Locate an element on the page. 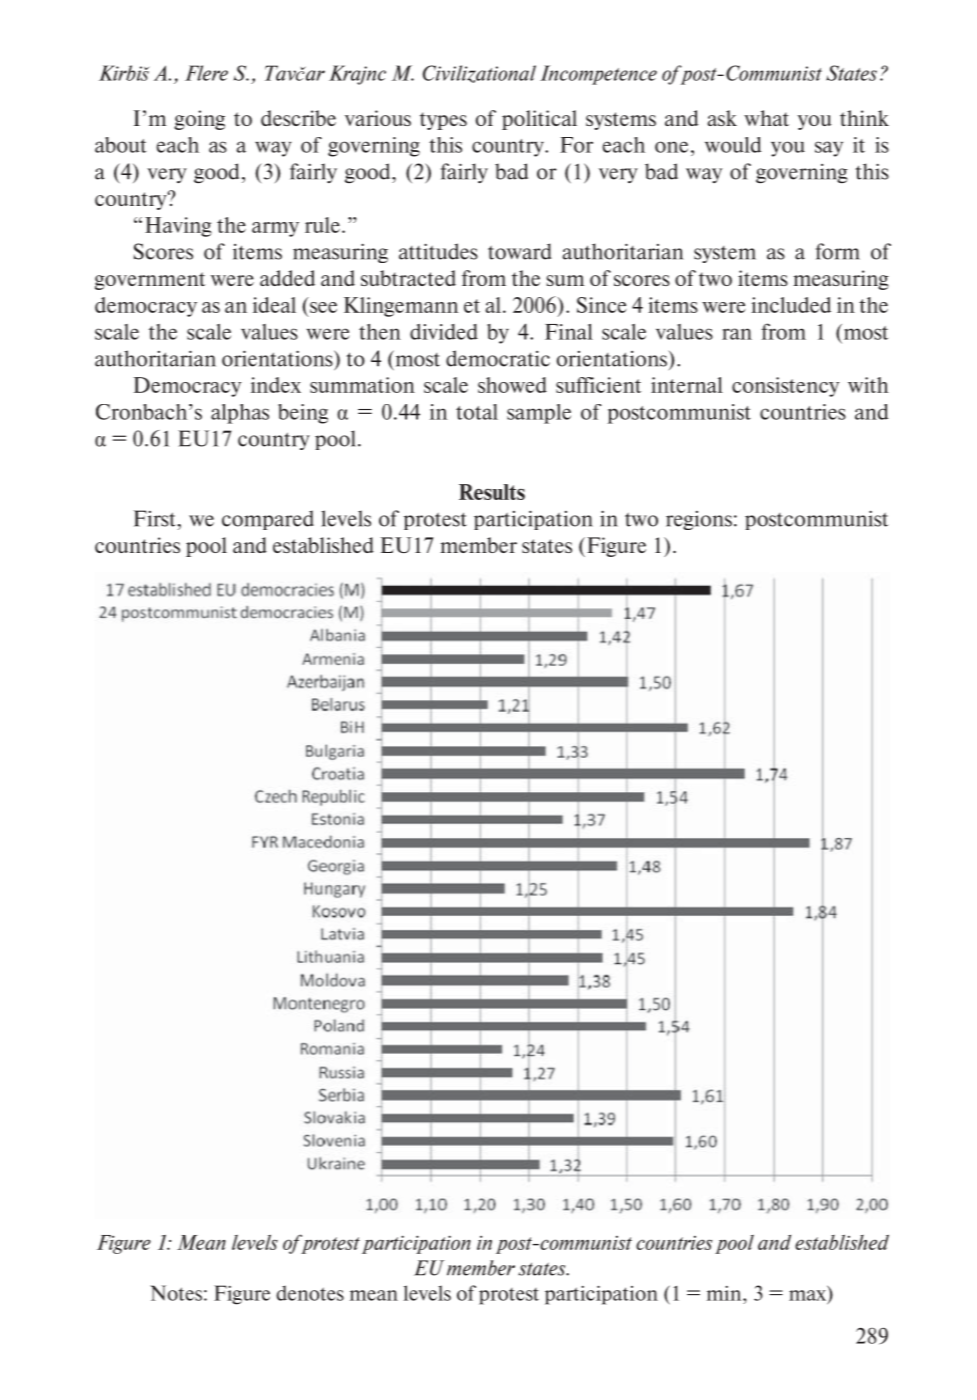 This image has height=1400, width=977. what is located at coordinates (766, 118).
